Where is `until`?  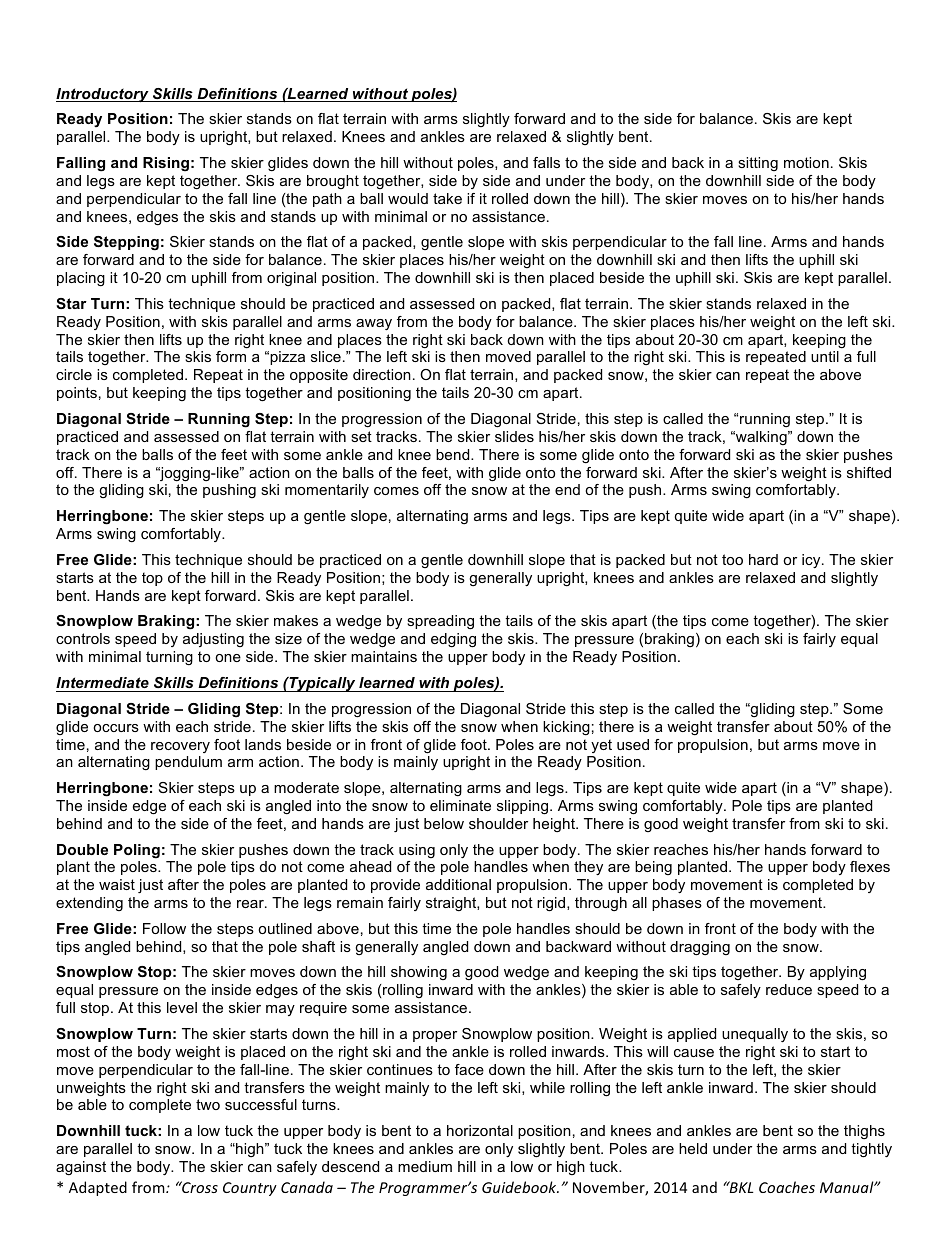 until is located at coordinates (825, 356).
